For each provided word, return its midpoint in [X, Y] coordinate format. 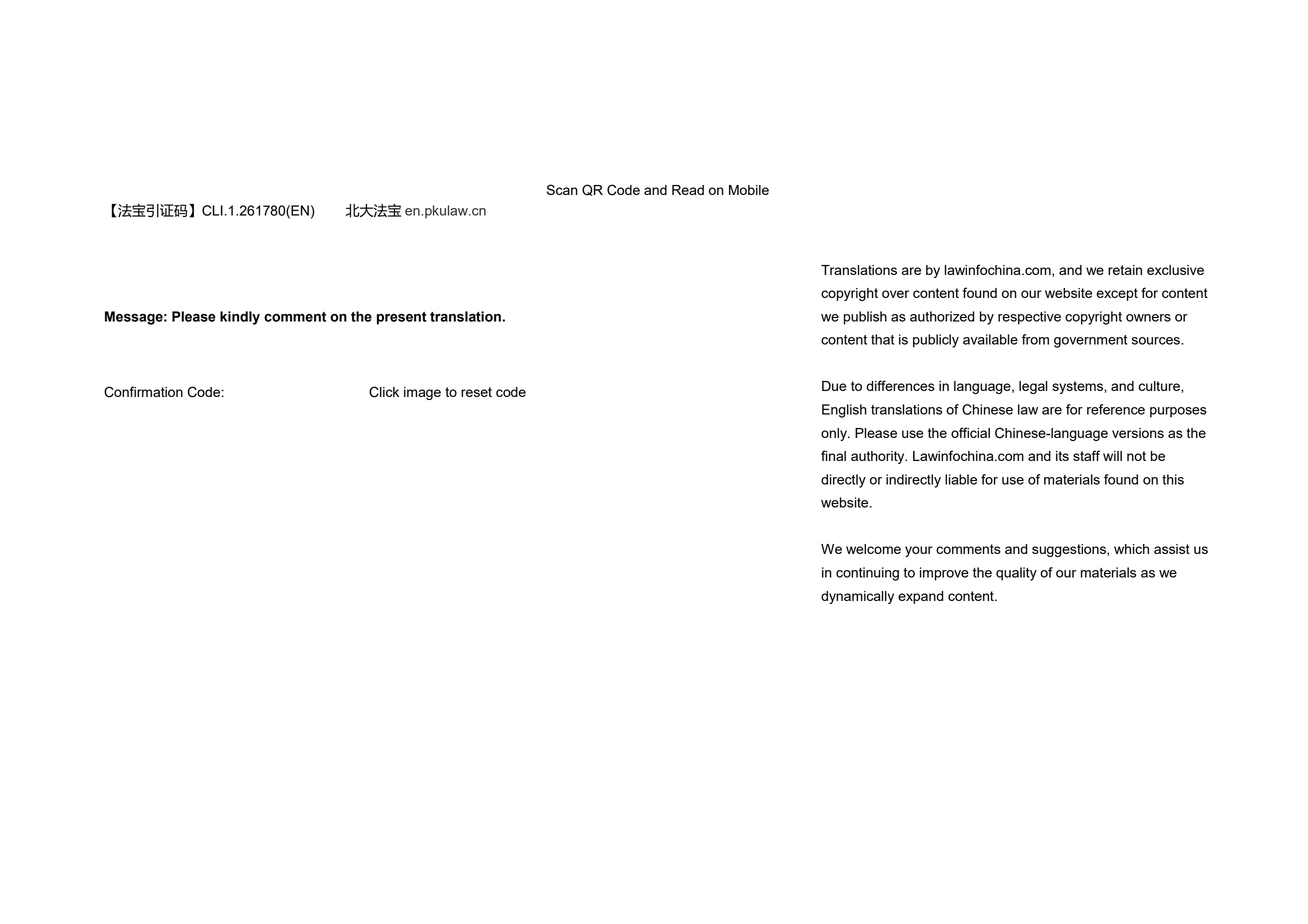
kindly [240, 318]
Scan [562, 189]
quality [1016, 574]
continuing [867, 574]
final [833, 455]
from [1035, 339]
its [1062, 456]
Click [384, 392]
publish [865, 318]
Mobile [749, 190]
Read [688, 190]
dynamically [857, 597]
